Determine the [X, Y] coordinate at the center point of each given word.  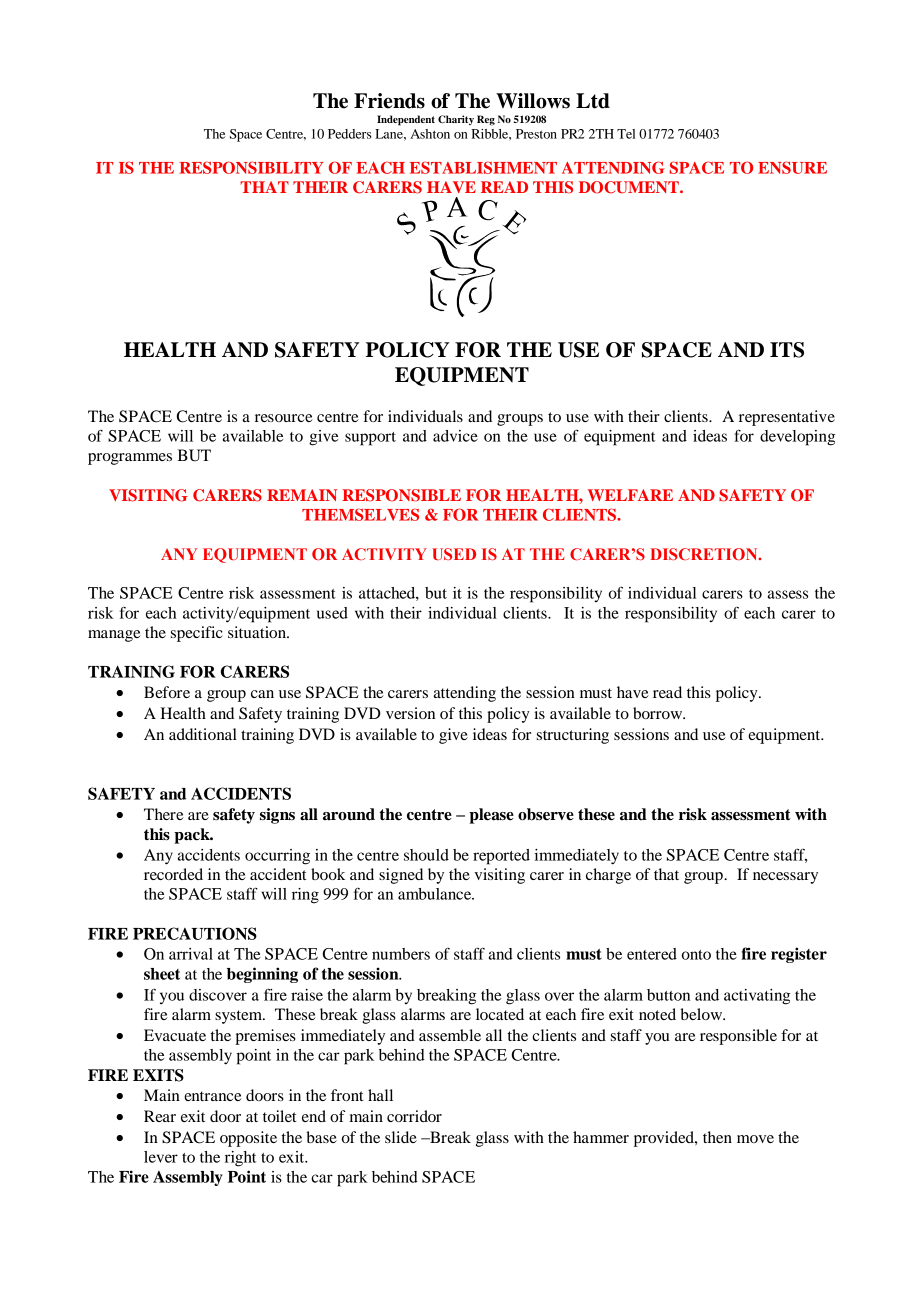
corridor [414, 1116]
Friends [389, 101]
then [717, 1137]
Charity [456, 120]
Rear [160, 1116]
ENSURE [792, 167]
